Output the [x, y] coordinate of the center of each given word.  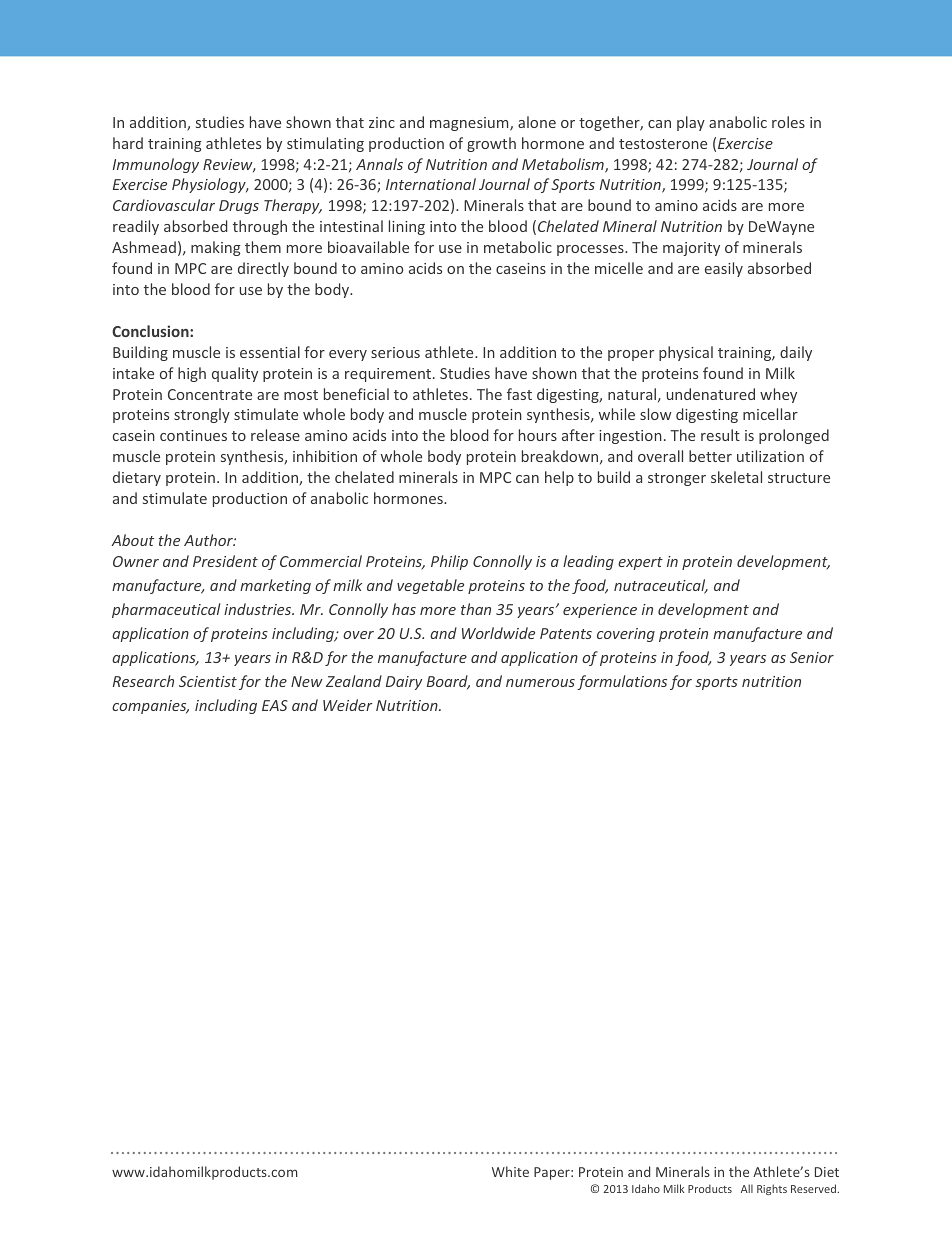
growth [491, 144]
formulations [622, 682]
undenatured [711, 394]
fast [519, 394]
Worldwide [498, 633]
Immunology [156, 165]
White [510, 1171]
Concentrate [210, 394]
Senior [812, 657]
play [691, 123]
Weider [348, 705]
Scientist [208, 681]
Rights [772, 1189]
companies [150, 707]
